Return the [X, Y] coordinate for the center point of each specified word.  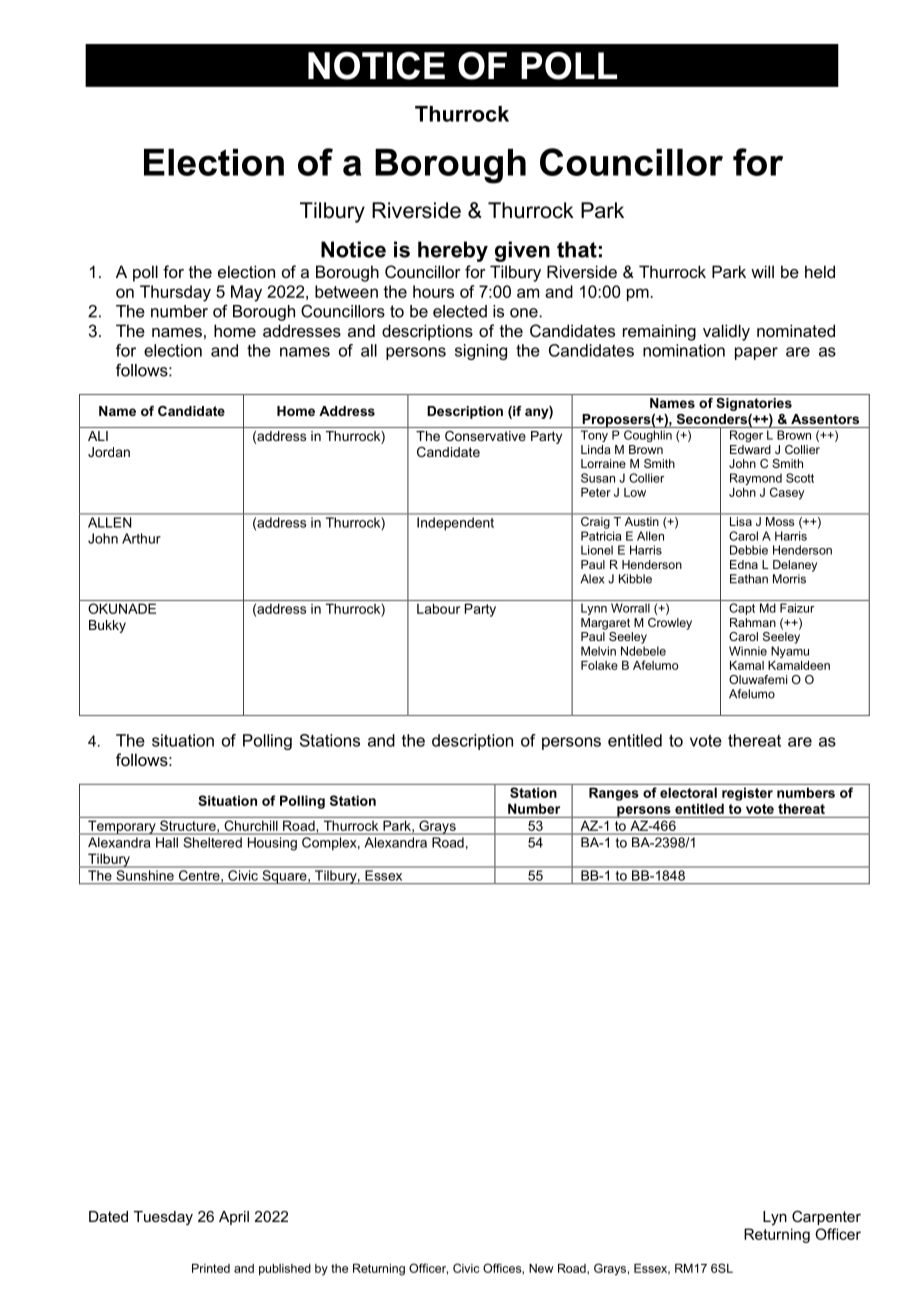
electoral [688, 792]
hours [433, 291]
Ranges [614, 794]
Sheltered [213, 842]
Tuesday [163, 1218]
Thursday [175, 293]
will [762, 271]
